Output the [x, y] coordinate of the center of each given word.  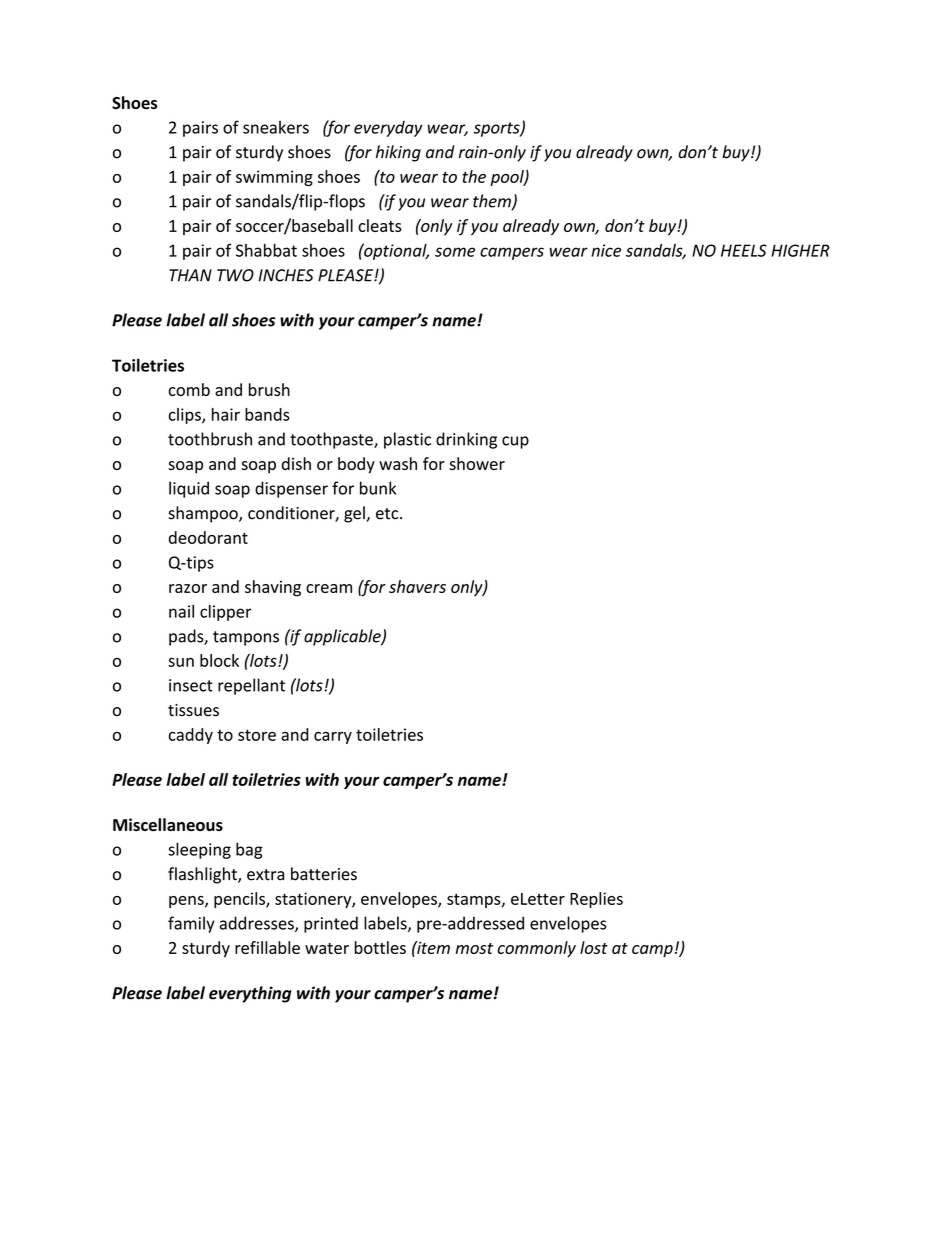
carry [333, 738]
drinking [466, 440]
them [493, 202]
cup [515, 442]
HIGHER [800, 250]
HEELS [744, 250]
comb [189, 389]
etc [388, 514]
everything [250, 994]
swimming [274, 178]
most [474, 948]
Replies [596, 900]
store [257, 735]
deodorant [208, 537]
